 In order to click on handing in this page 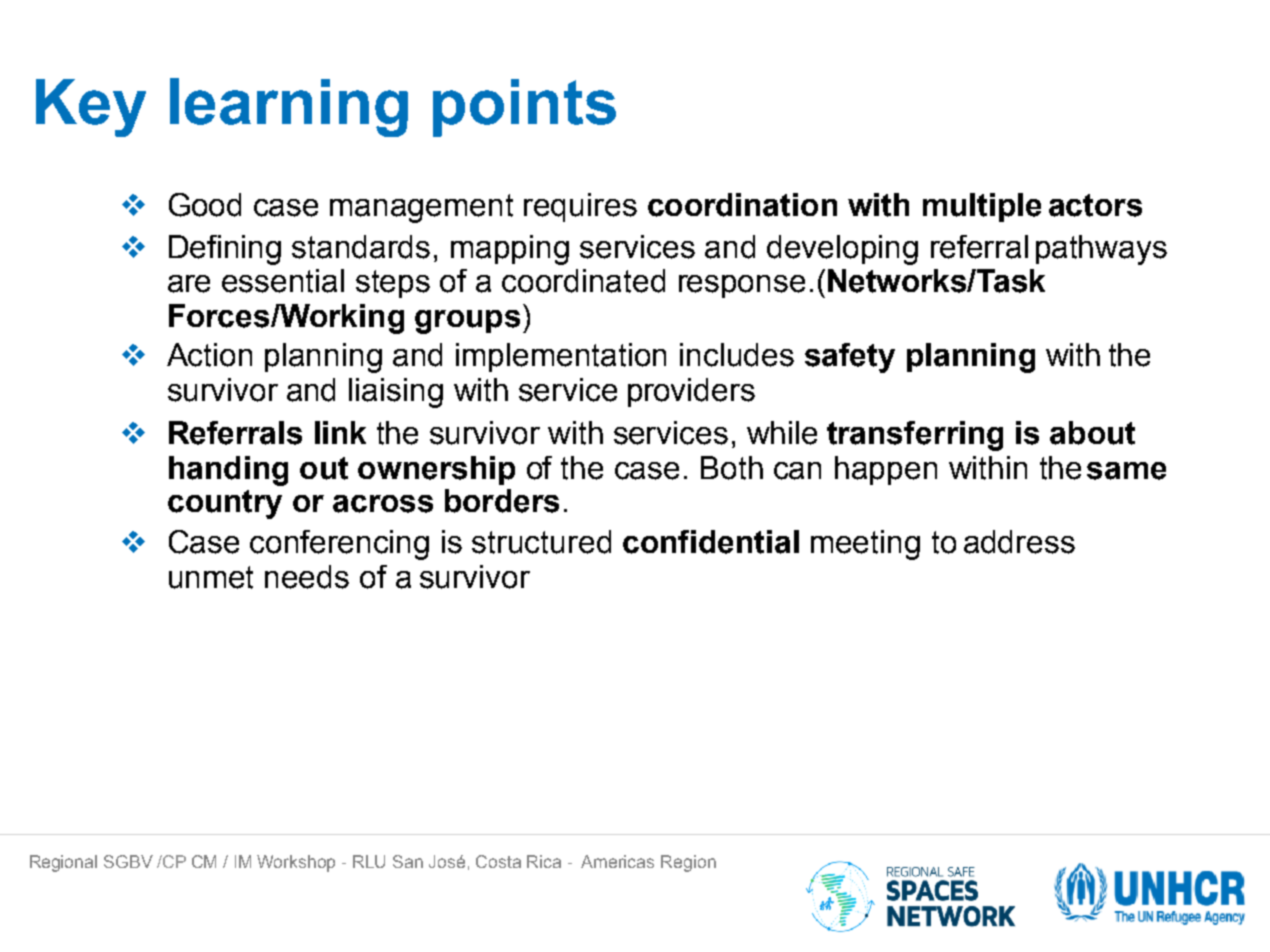, I will do `click(228, 471)`.
